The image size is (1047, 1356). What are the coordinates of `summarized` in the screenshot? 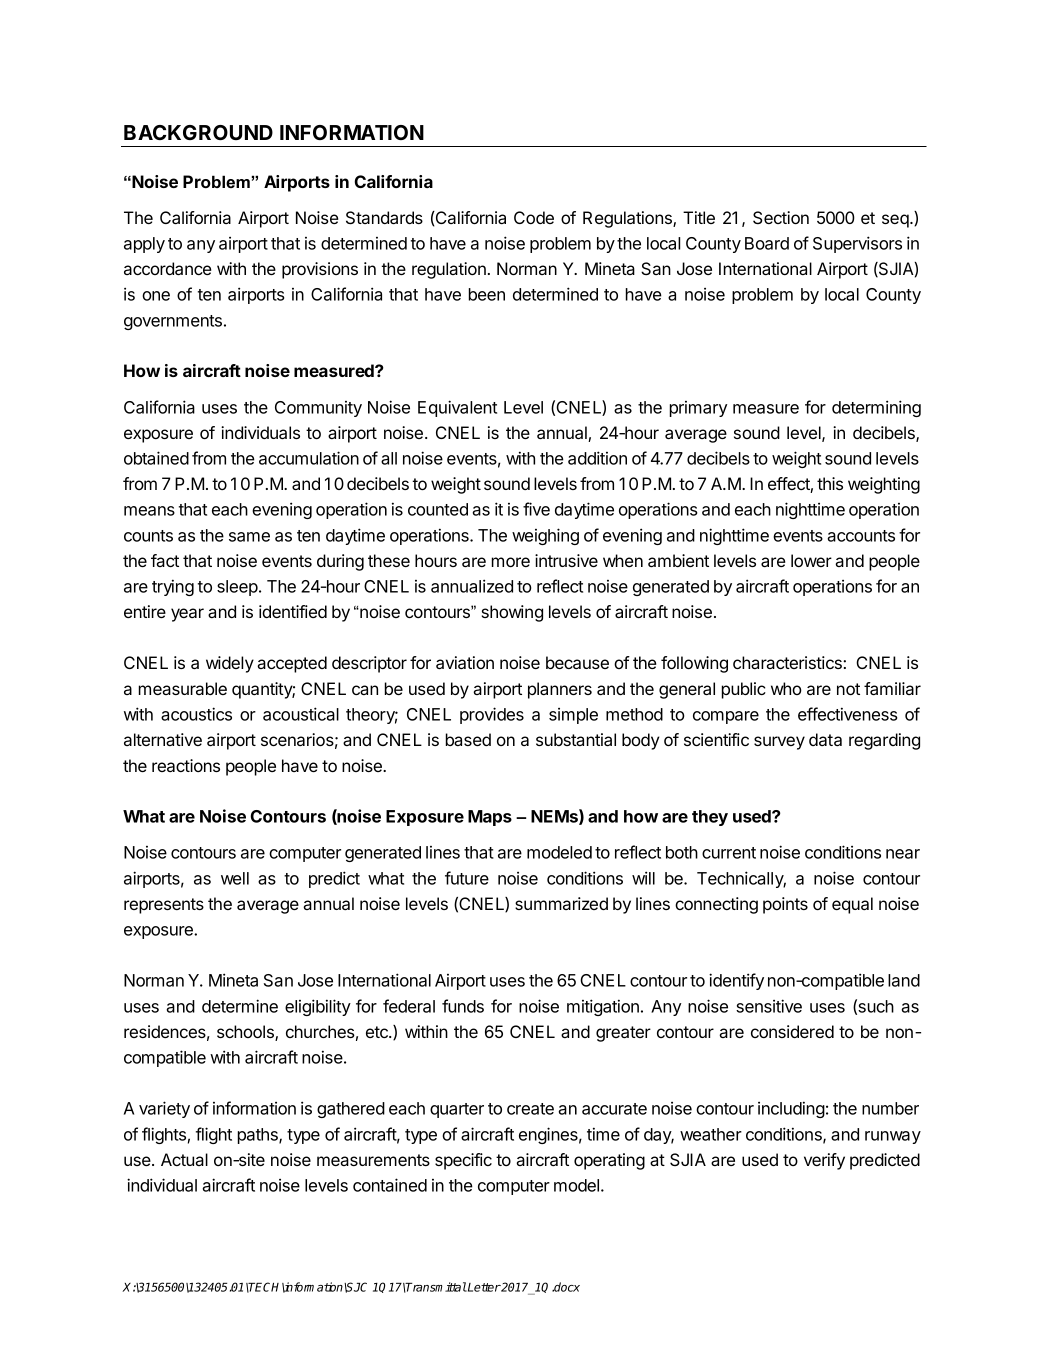 It's located at (561, 903).
